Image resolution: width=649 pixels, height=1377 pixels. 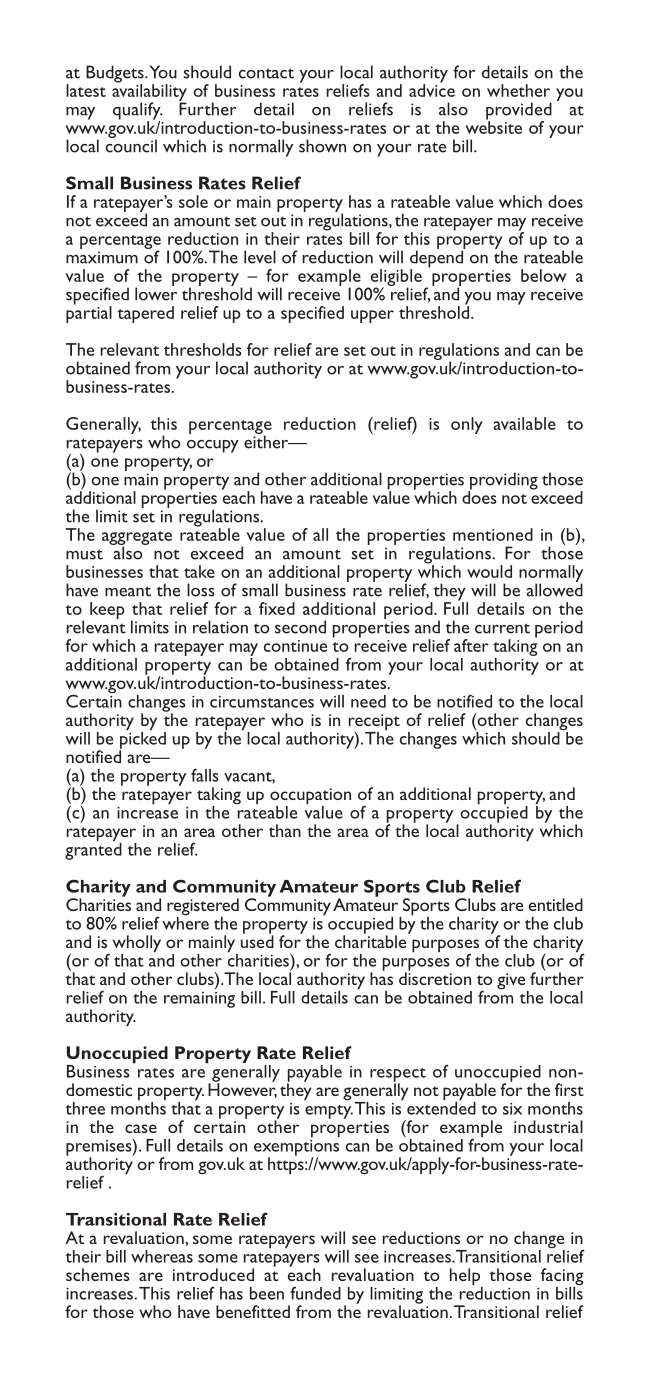 What do you see at coordinates (322, 146) in the document?
I see `shown` at bounding box center [322, 146].
